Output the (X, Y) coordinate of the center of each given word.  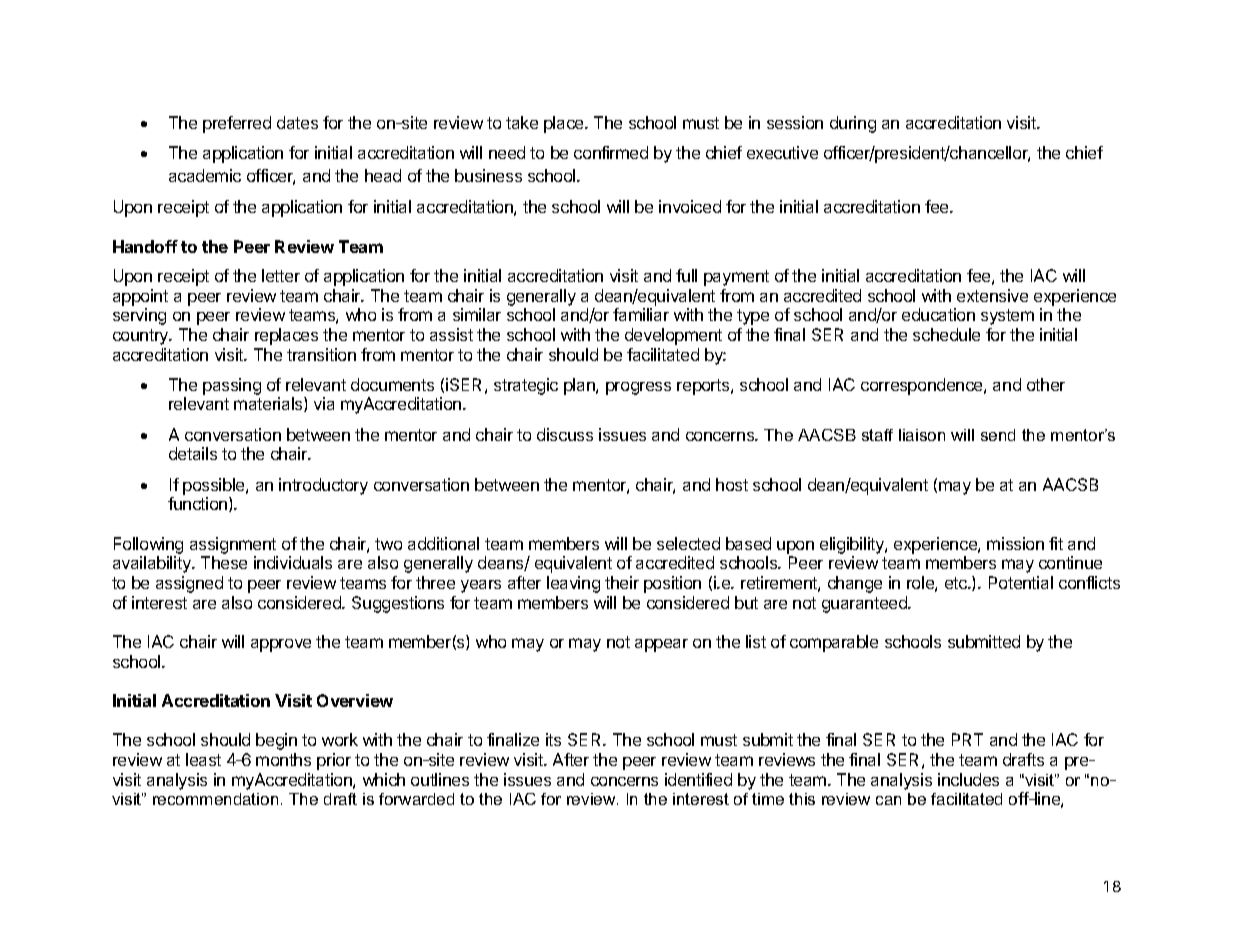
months (283, 759)
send (998, 435)
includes (968, 779)
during (853, 124)
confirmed (611, 152)
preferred (237, 124)
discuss (565, 434)
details (193, 453)
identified (698, 779)
